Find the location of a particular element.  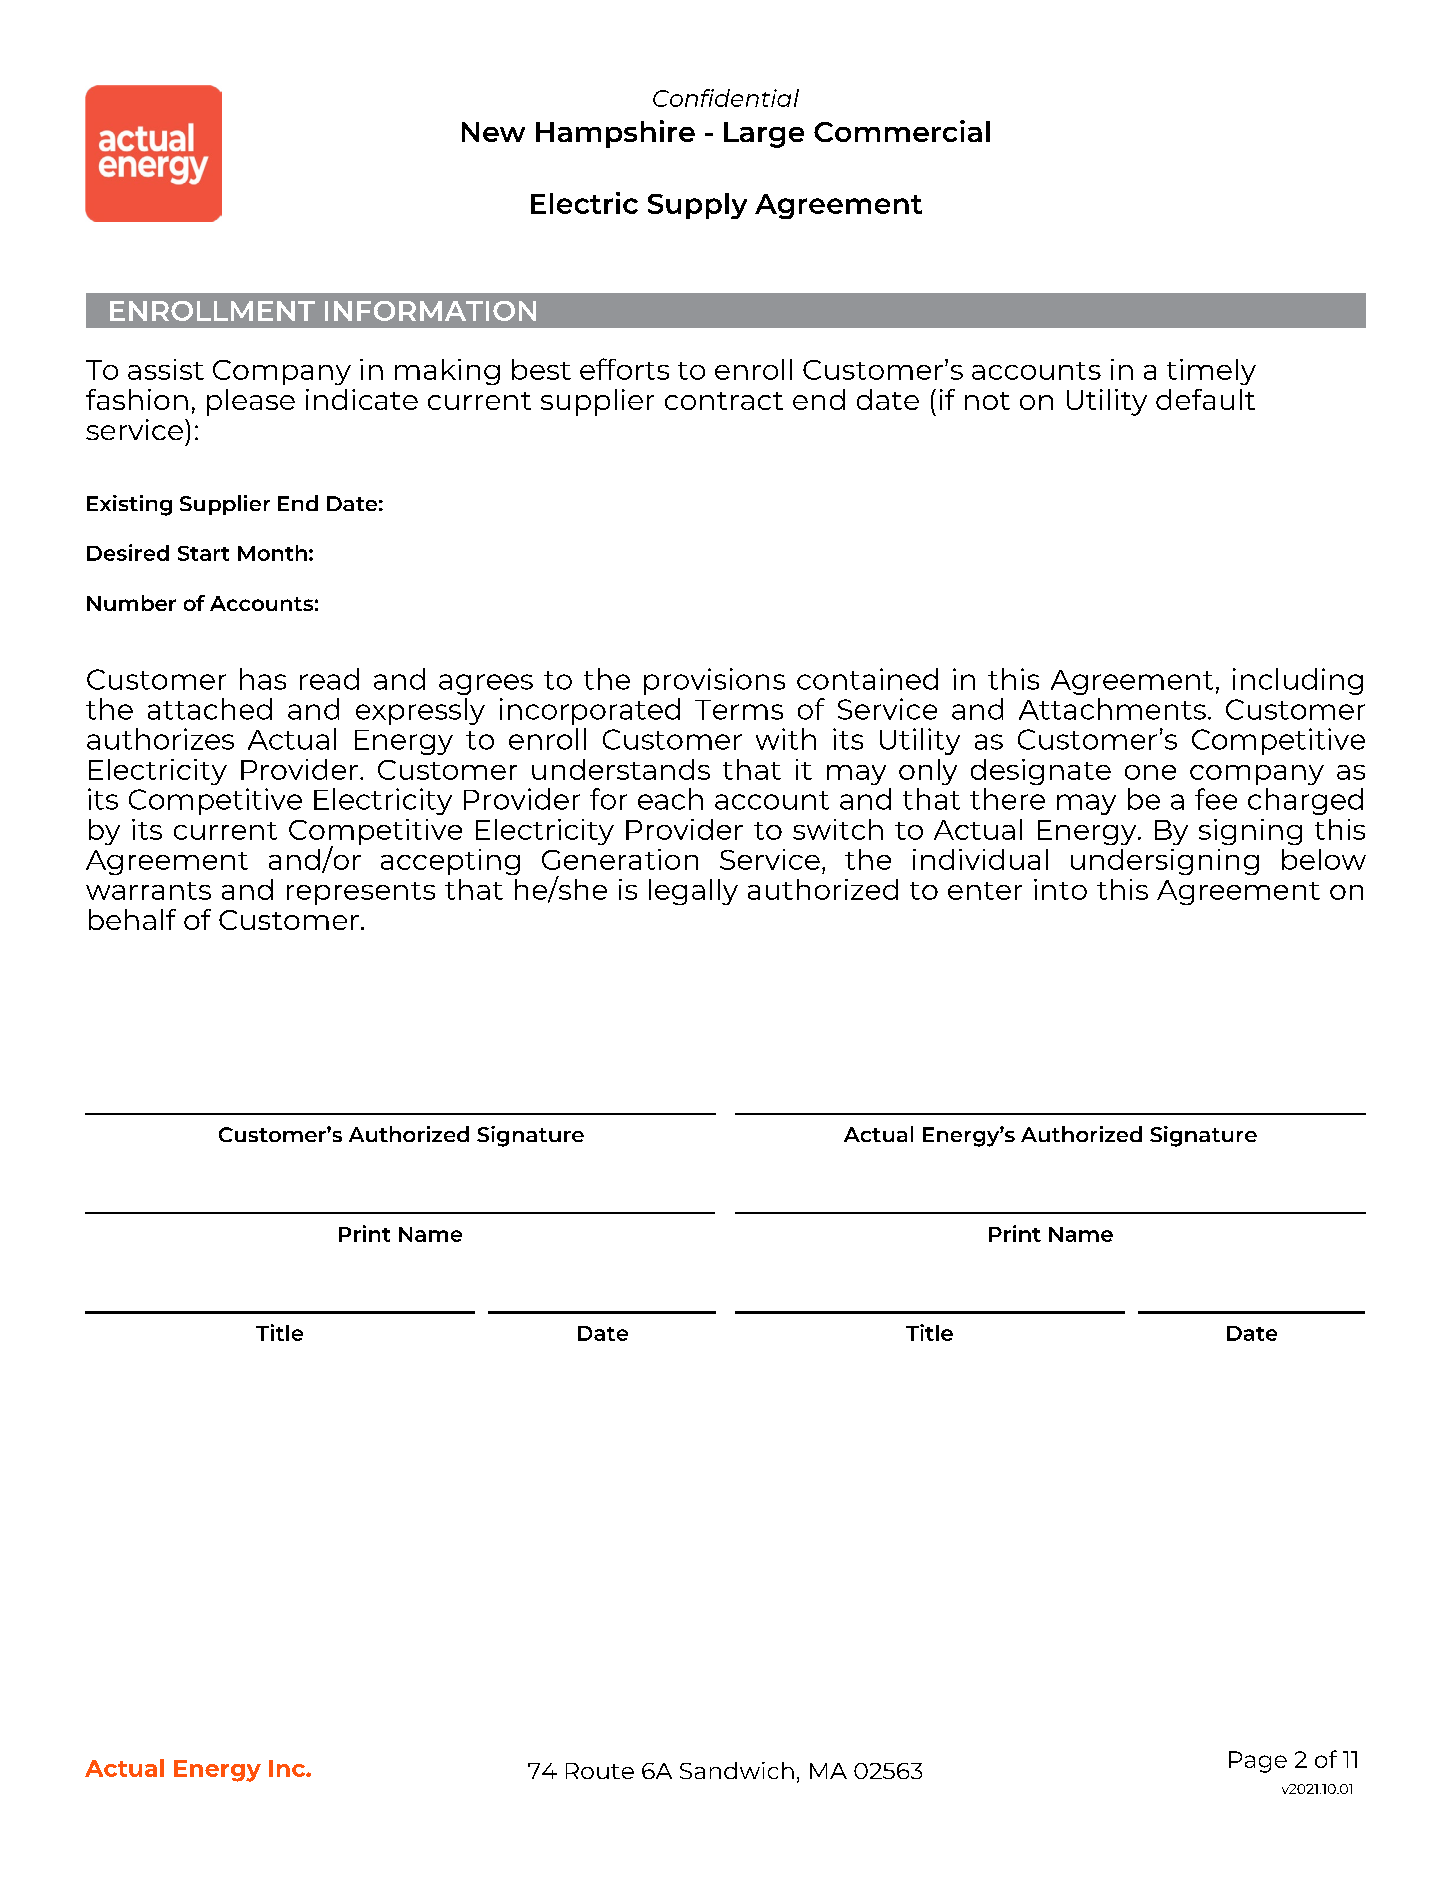

New is located at coordinates (493, 132).
